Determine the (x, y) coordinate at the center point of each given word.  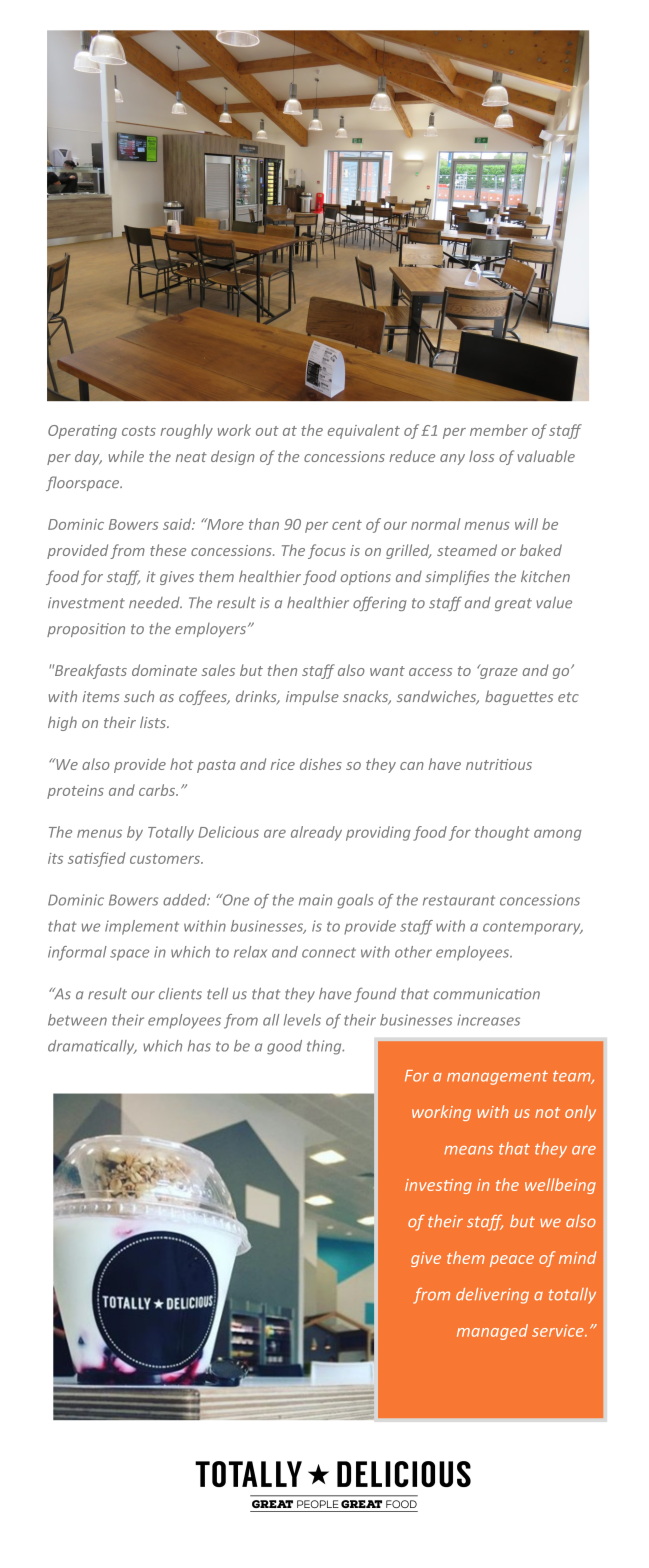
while (126, 456)
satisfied (97, 859)
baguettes (519, 697)
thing (325, 1047)
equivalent (364, 431)
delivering (492, 1296)
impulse (312, 697)
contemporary (533, 928)
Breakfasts (89, 671)
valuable (546, 456)
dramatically (92, 1047)
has (199, 1046)
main (315, 900)
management (497, 1078)
